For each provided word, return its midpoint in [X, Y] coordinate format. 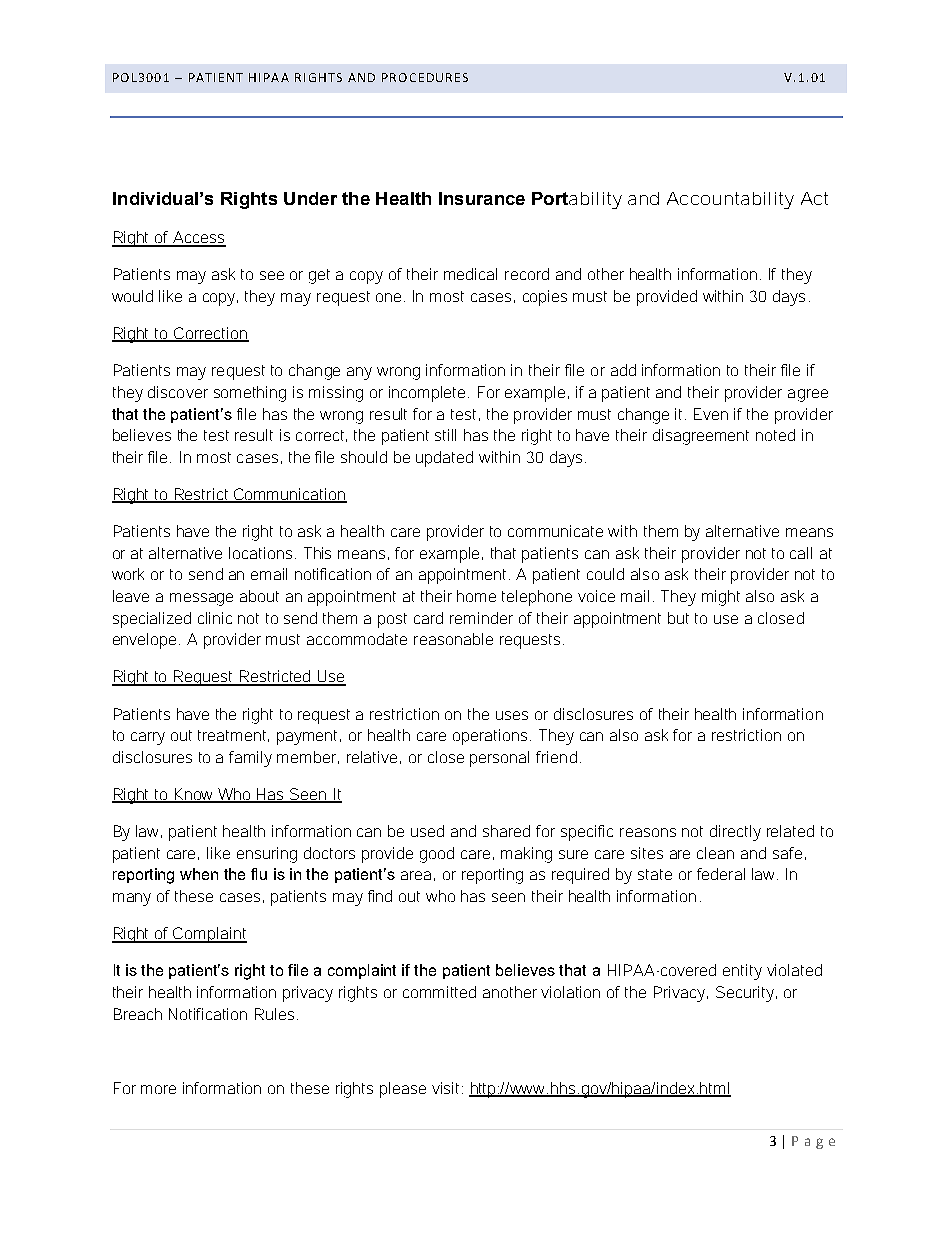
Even [711, 414]
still [445, 435]
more [158, 1089]
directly [735, 833]
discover [178, 392]
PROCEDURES [425, 77]
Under [310, 198]
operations [492, 737]
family [250, 759]
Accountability [730, 200]
